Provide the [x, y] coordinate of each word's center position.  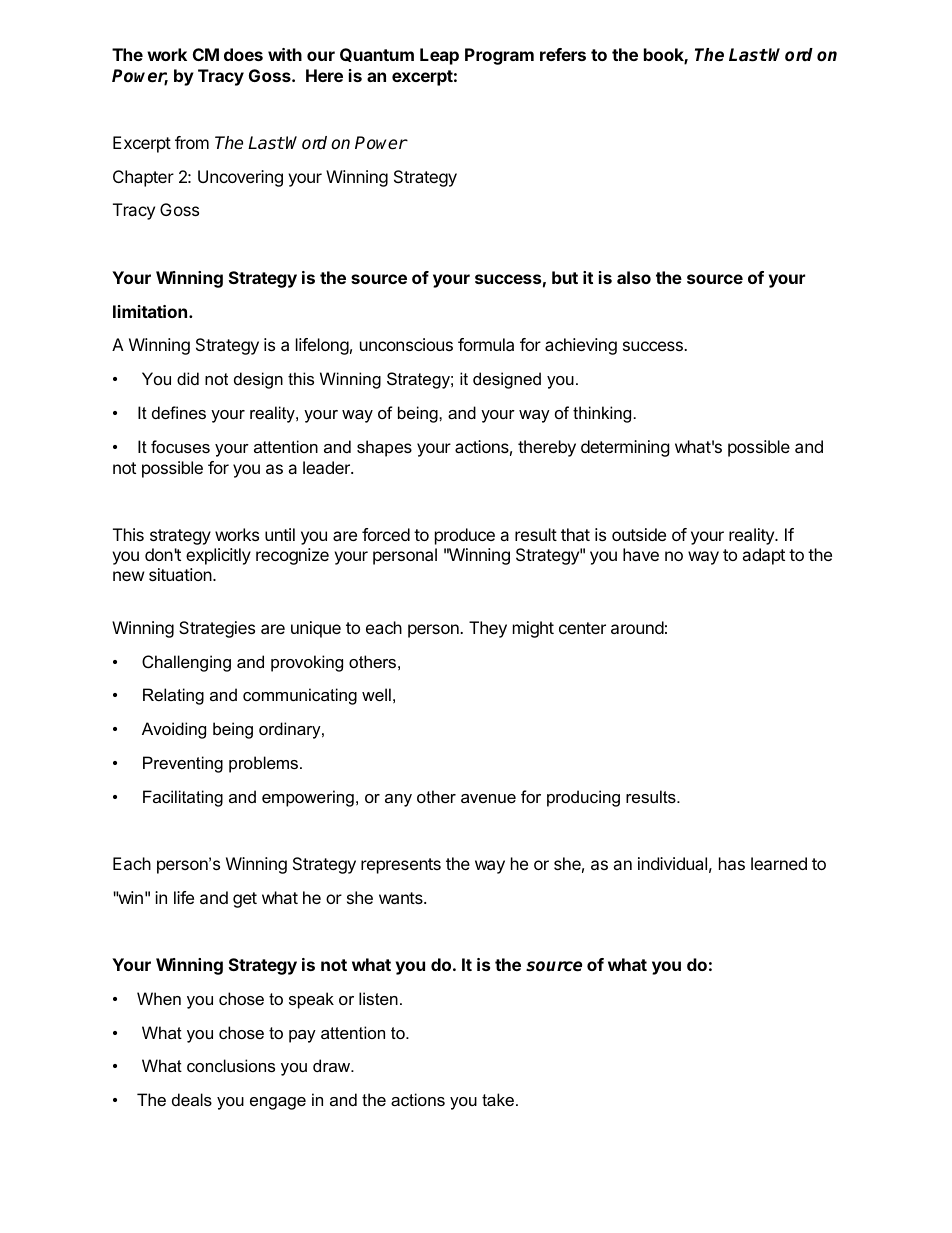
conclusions [231, 1065]
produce [465, 536]
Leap [439, 56]
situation [180, 574]
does [243, 54]
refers [563, 54]
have [641, 554]
